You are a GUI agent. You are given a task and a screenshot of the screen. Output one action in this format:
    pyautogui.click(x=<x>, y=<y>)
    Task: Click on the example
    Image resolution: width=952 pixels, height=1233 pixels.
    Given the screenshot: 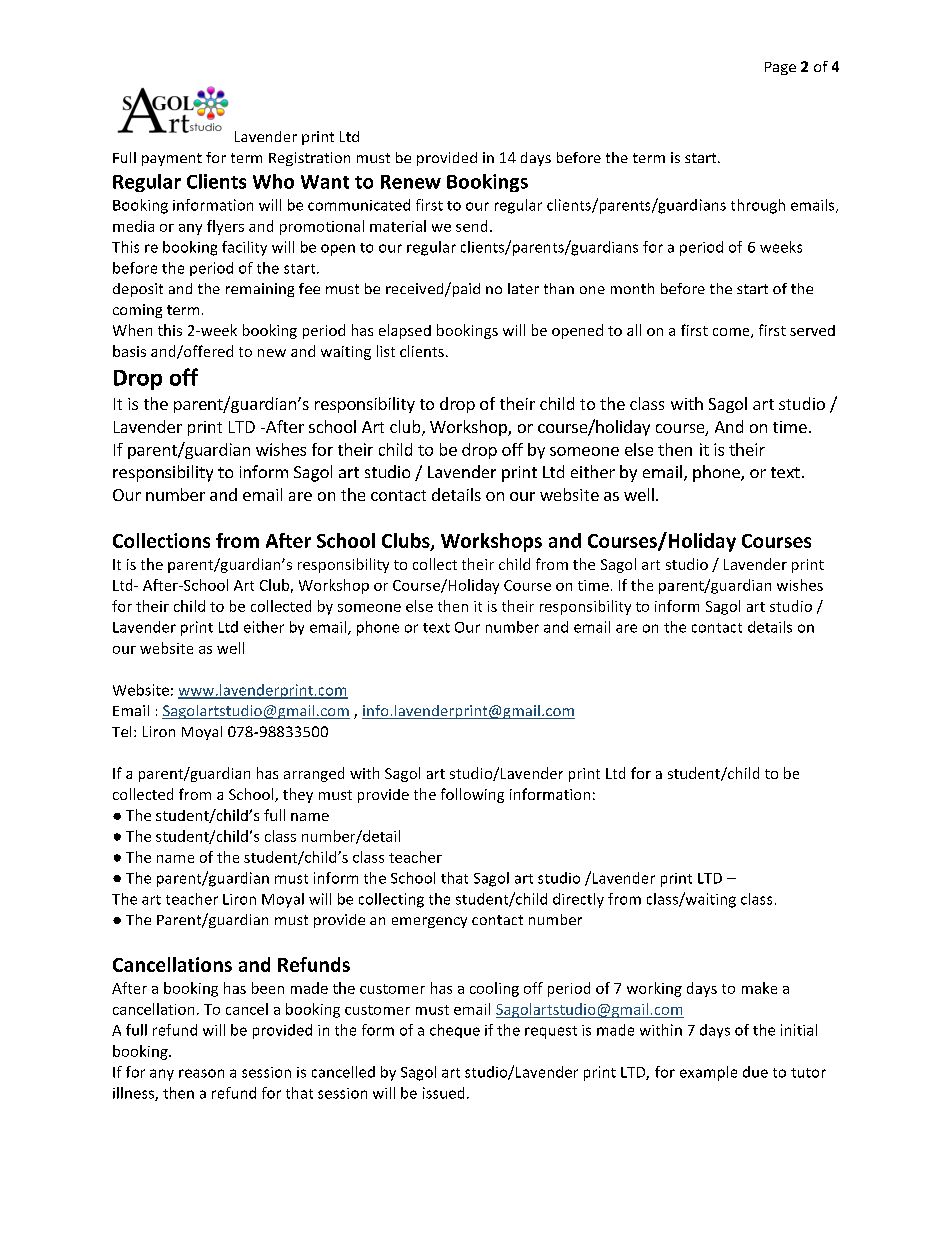 What is the action you would take?
    pyautogui.click(x=708, y=1073)
